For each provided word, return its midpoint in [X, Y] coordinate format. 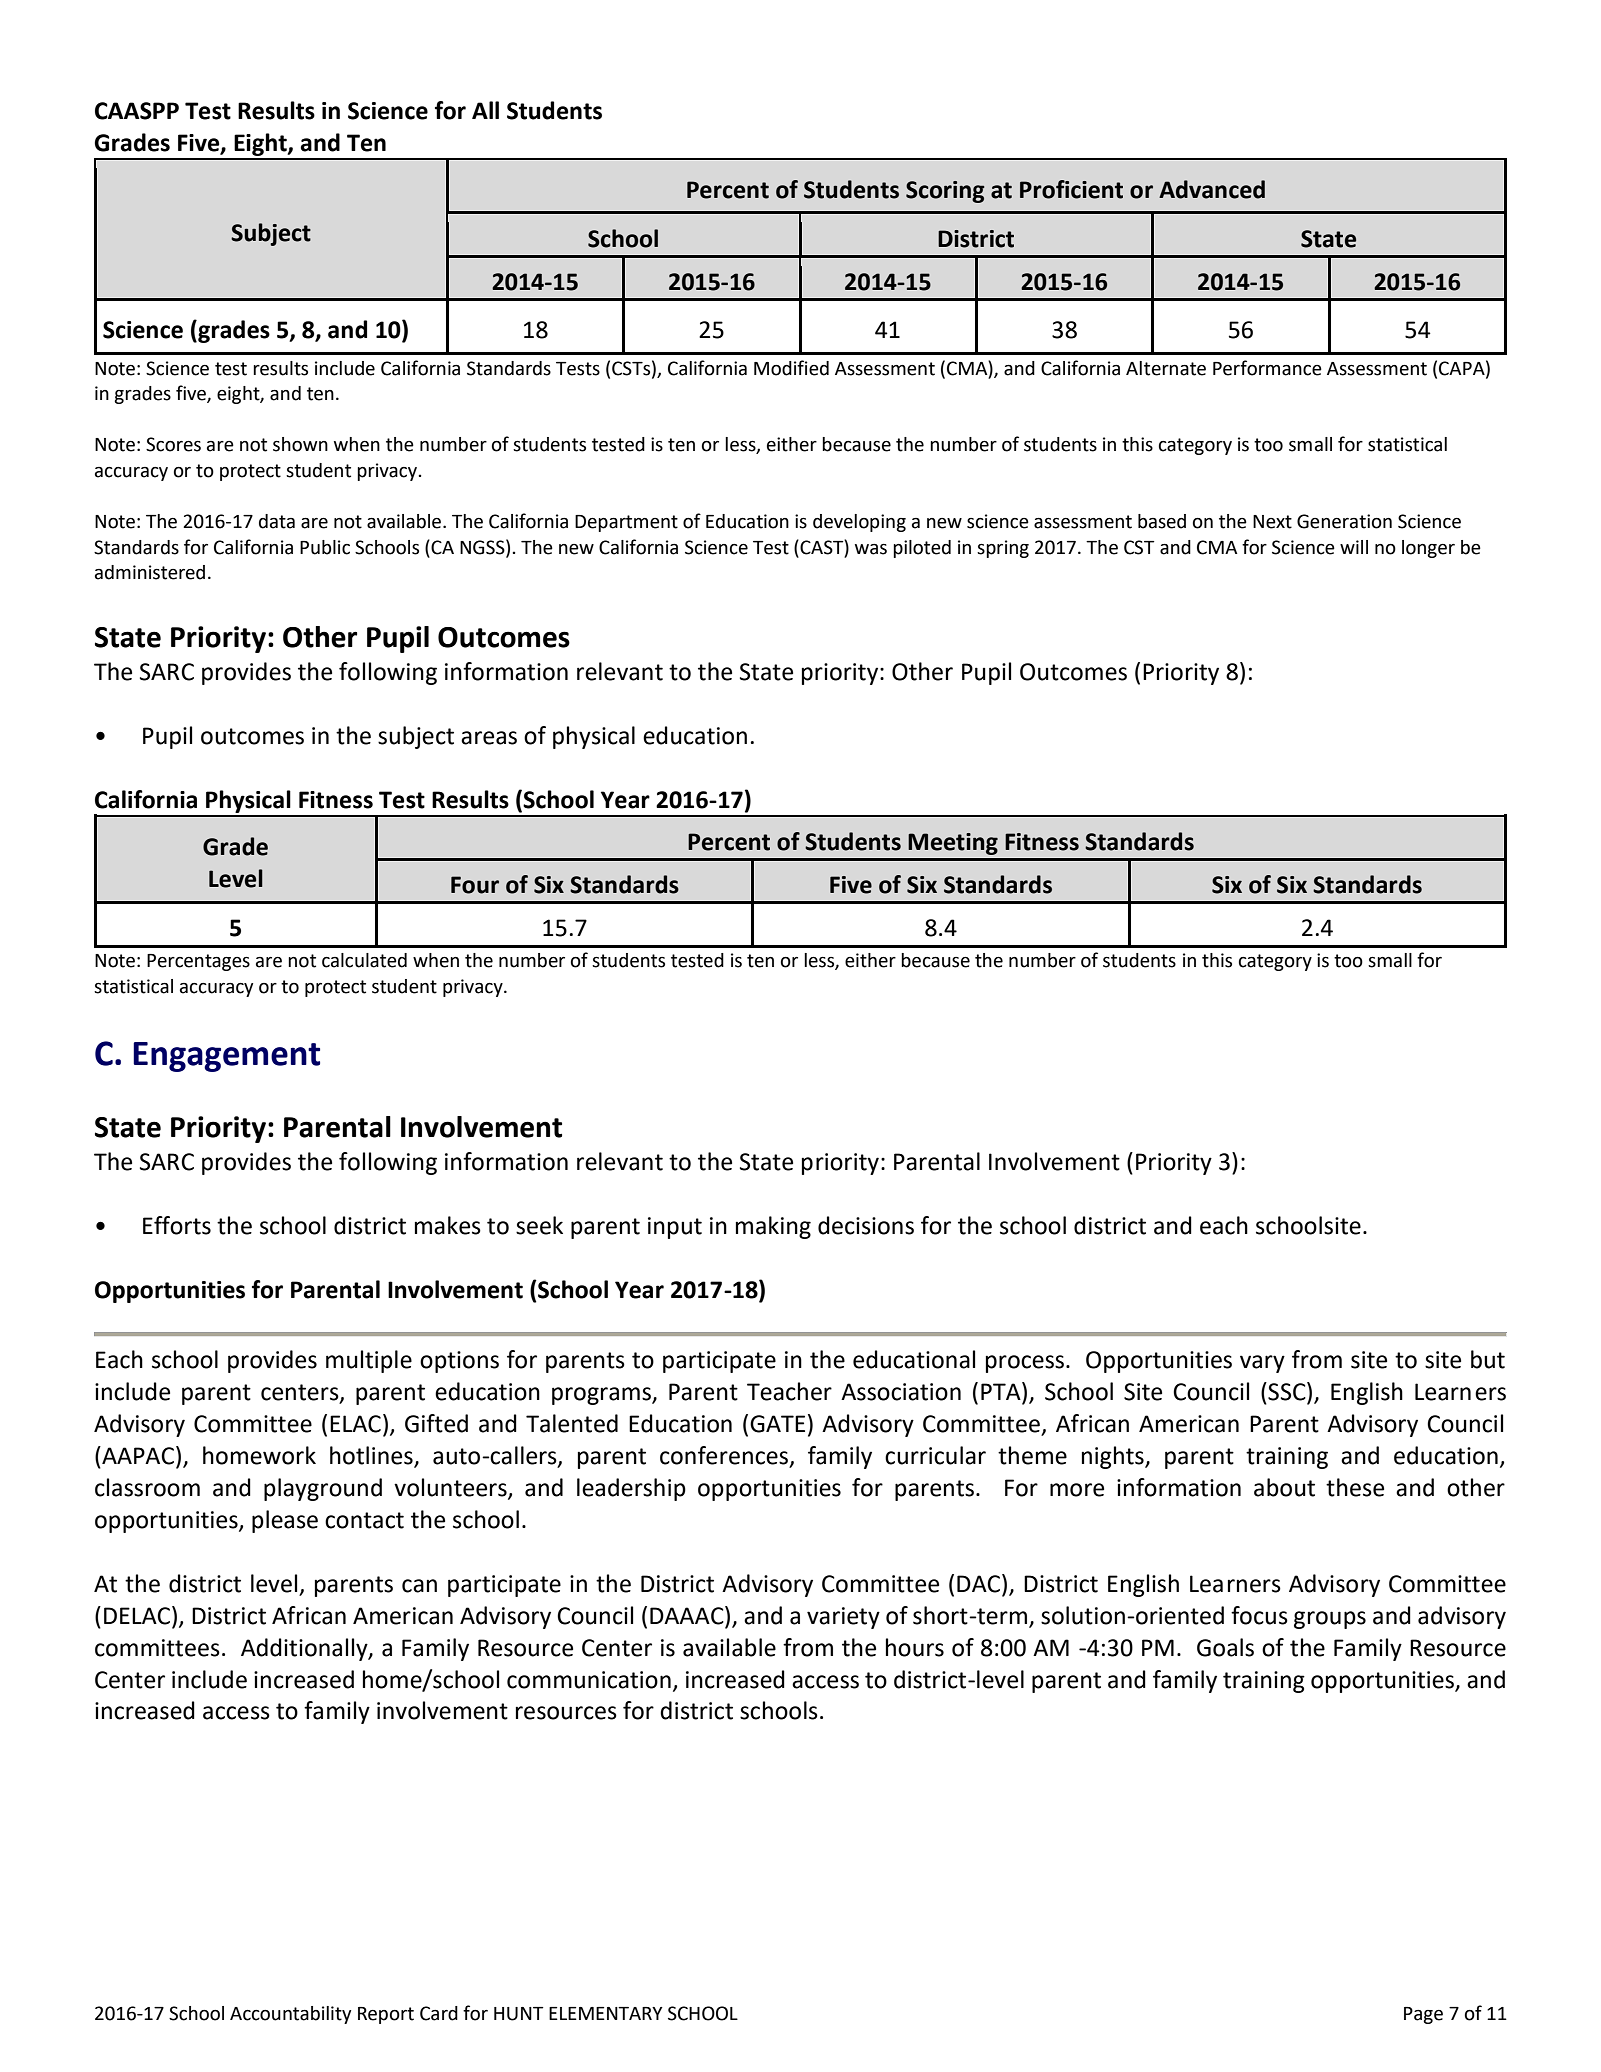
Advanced [1212, 189]
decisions [866, 1225]
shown [300, 444]
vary [1262, 1364]
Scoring [945, 192]
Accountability [290, 2015]
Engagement [226, 1057]
